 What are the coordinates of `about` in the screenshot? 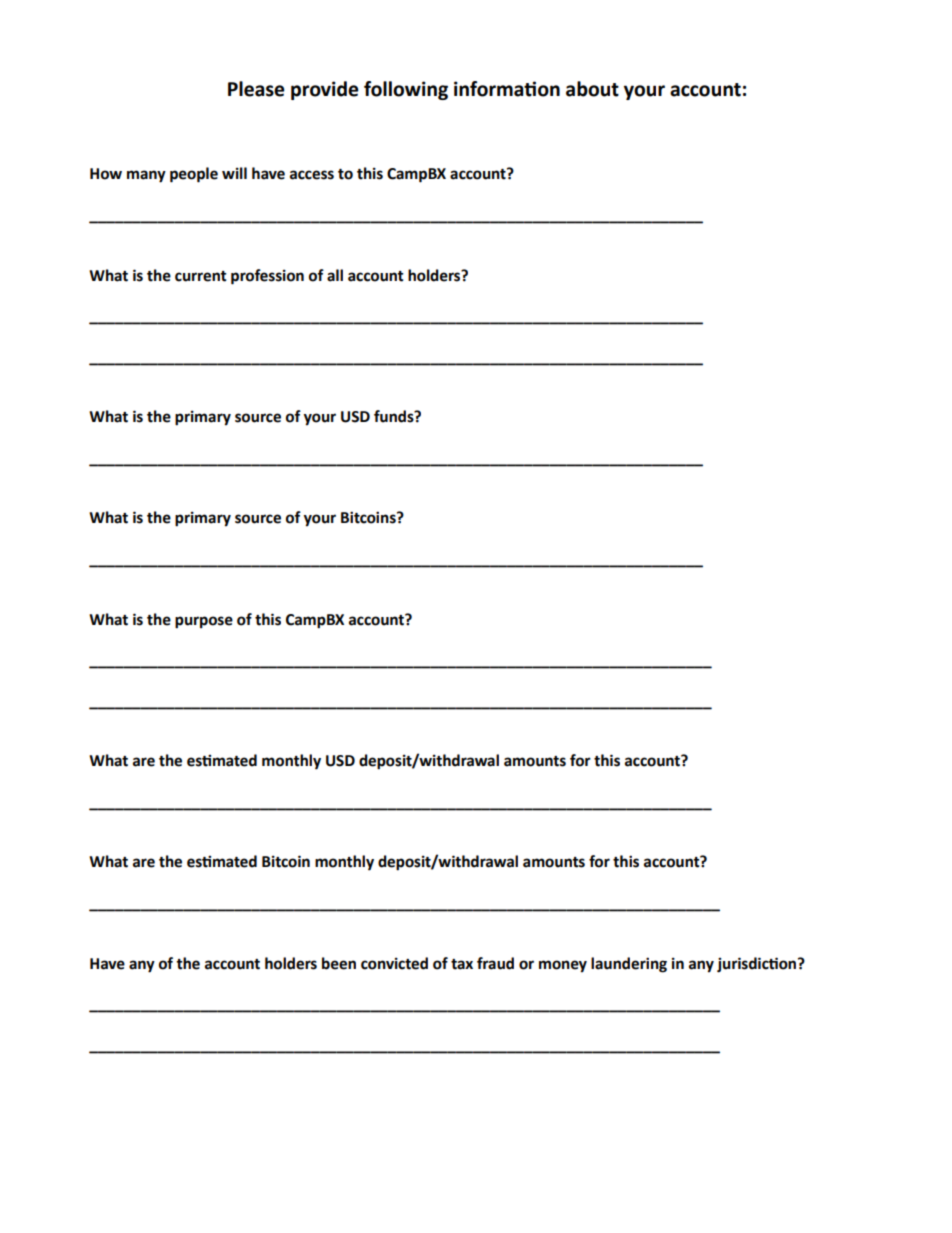 It's located at (592, 89).
